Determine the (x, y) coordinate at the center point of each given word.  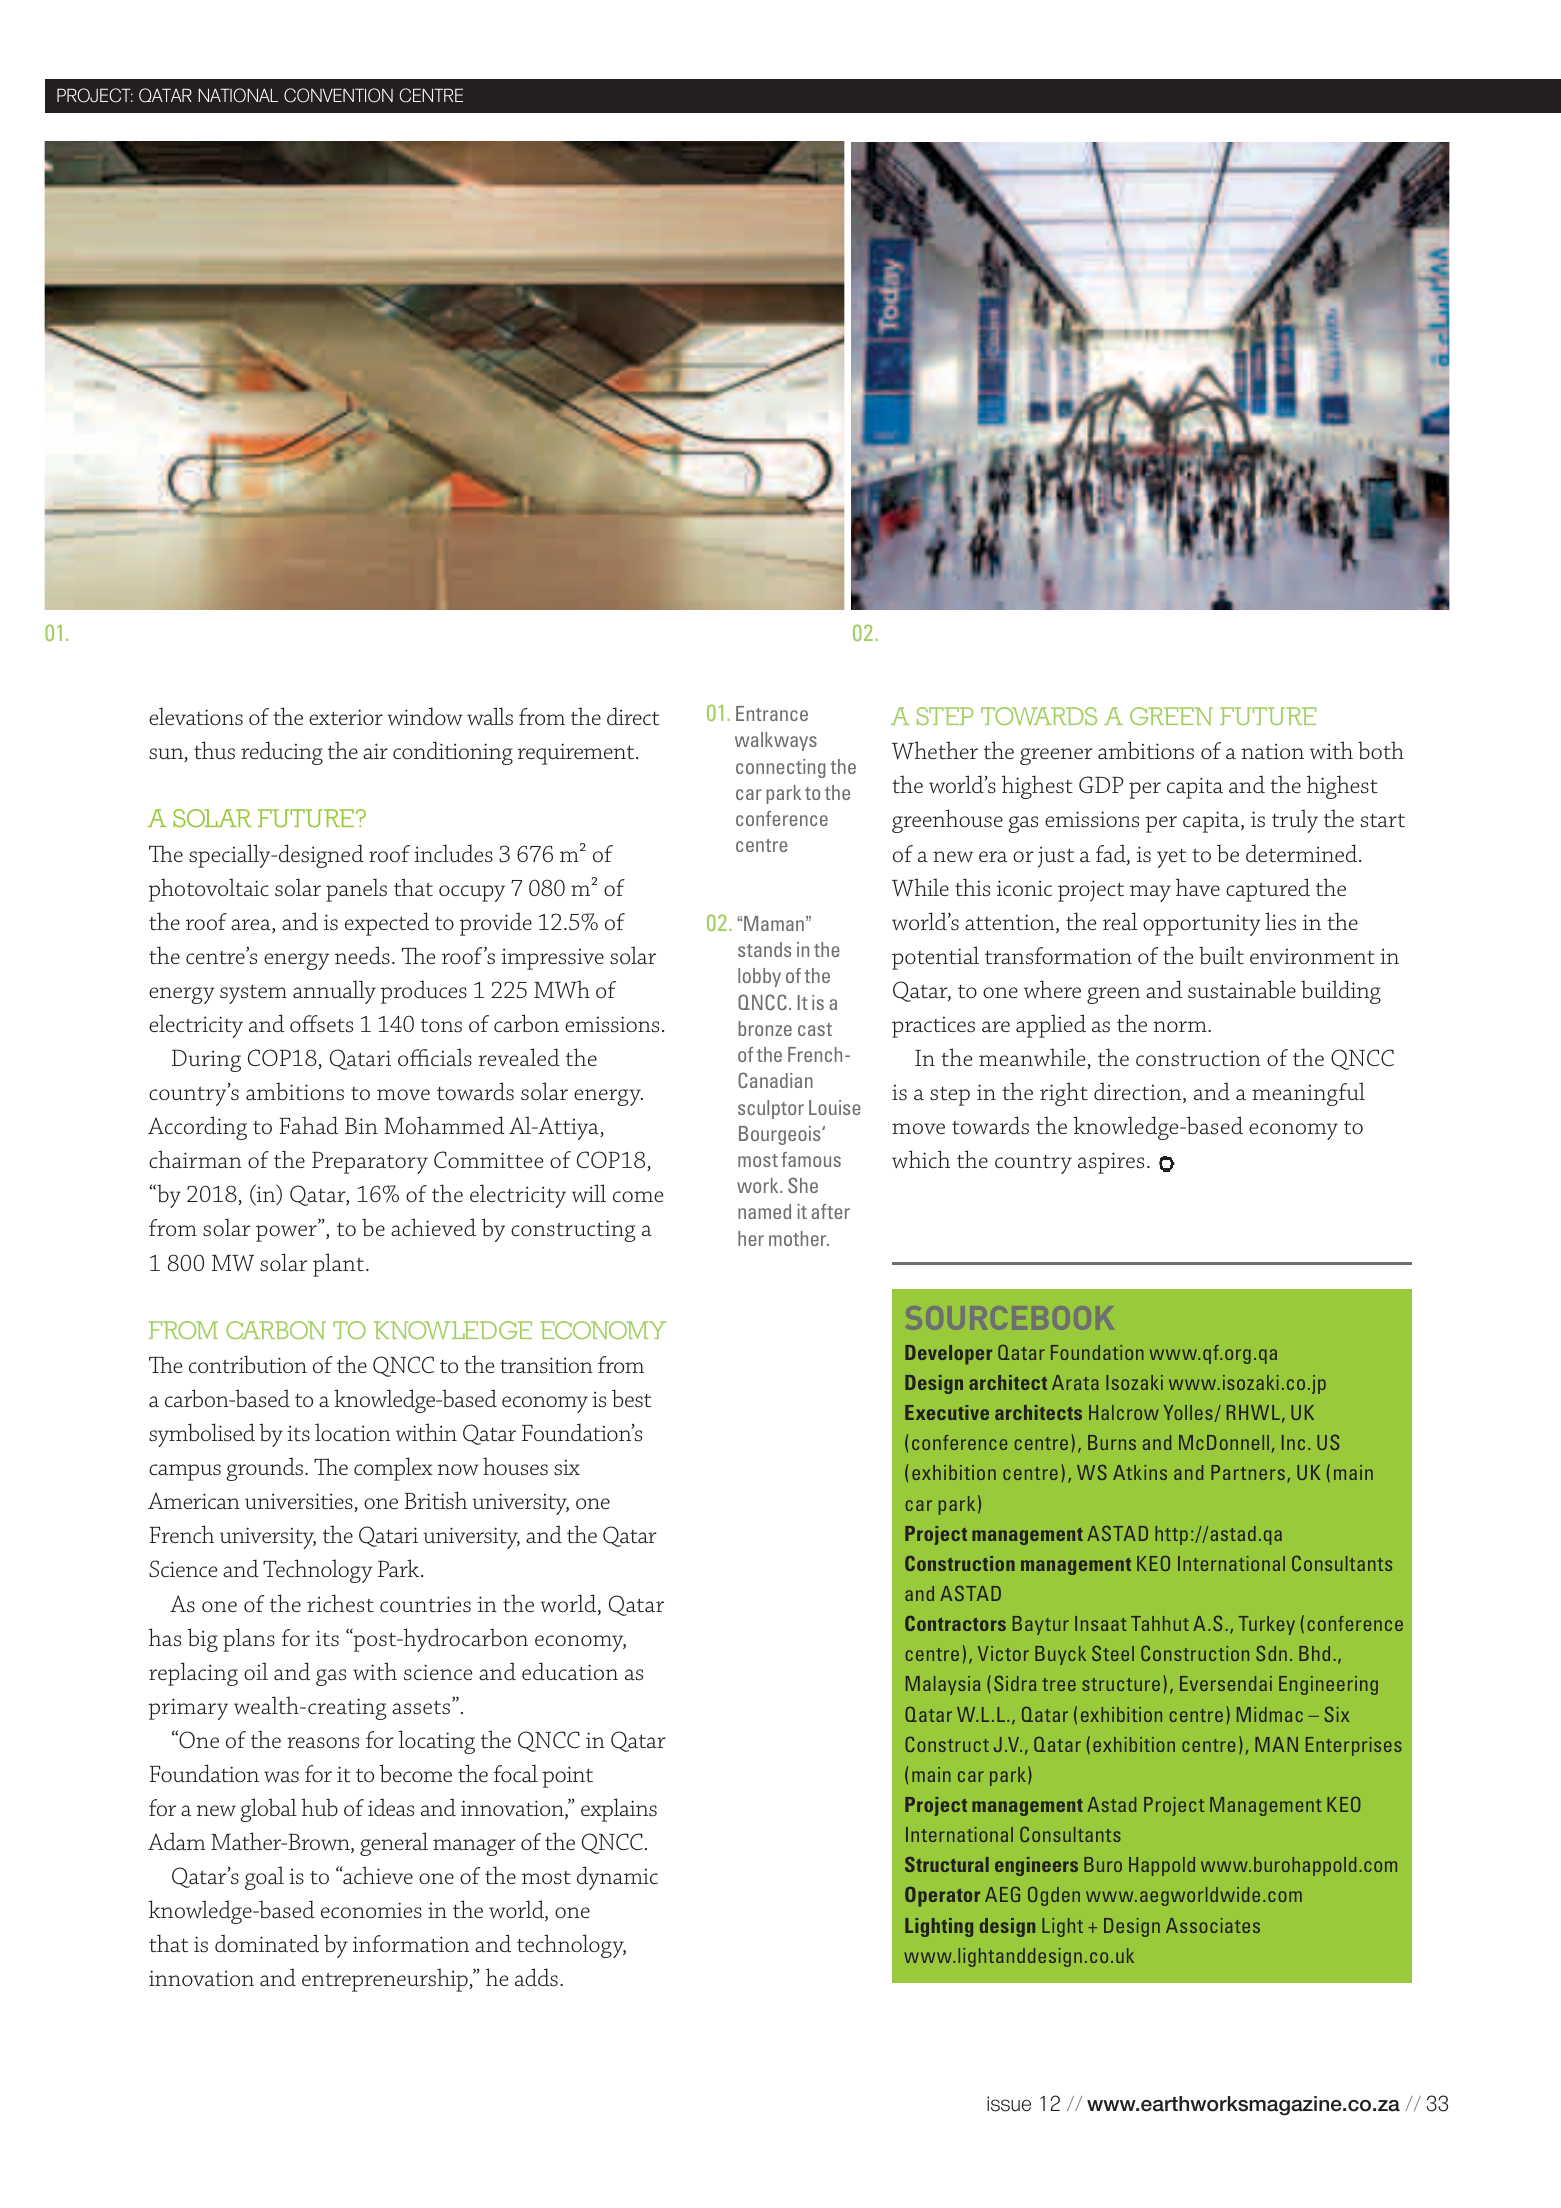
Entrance (772, 713)
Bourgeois (781, 1135)
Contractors (955, 1623)
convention (338, 95)
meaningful (1308, 1094)
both (1381, 750)
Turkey (1267, 1625)
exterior (346, 717)
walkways (776, 741)
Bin (361, 1126)
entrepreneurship (386, 1980)
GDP (1101, 785)
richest (340, 1603)
